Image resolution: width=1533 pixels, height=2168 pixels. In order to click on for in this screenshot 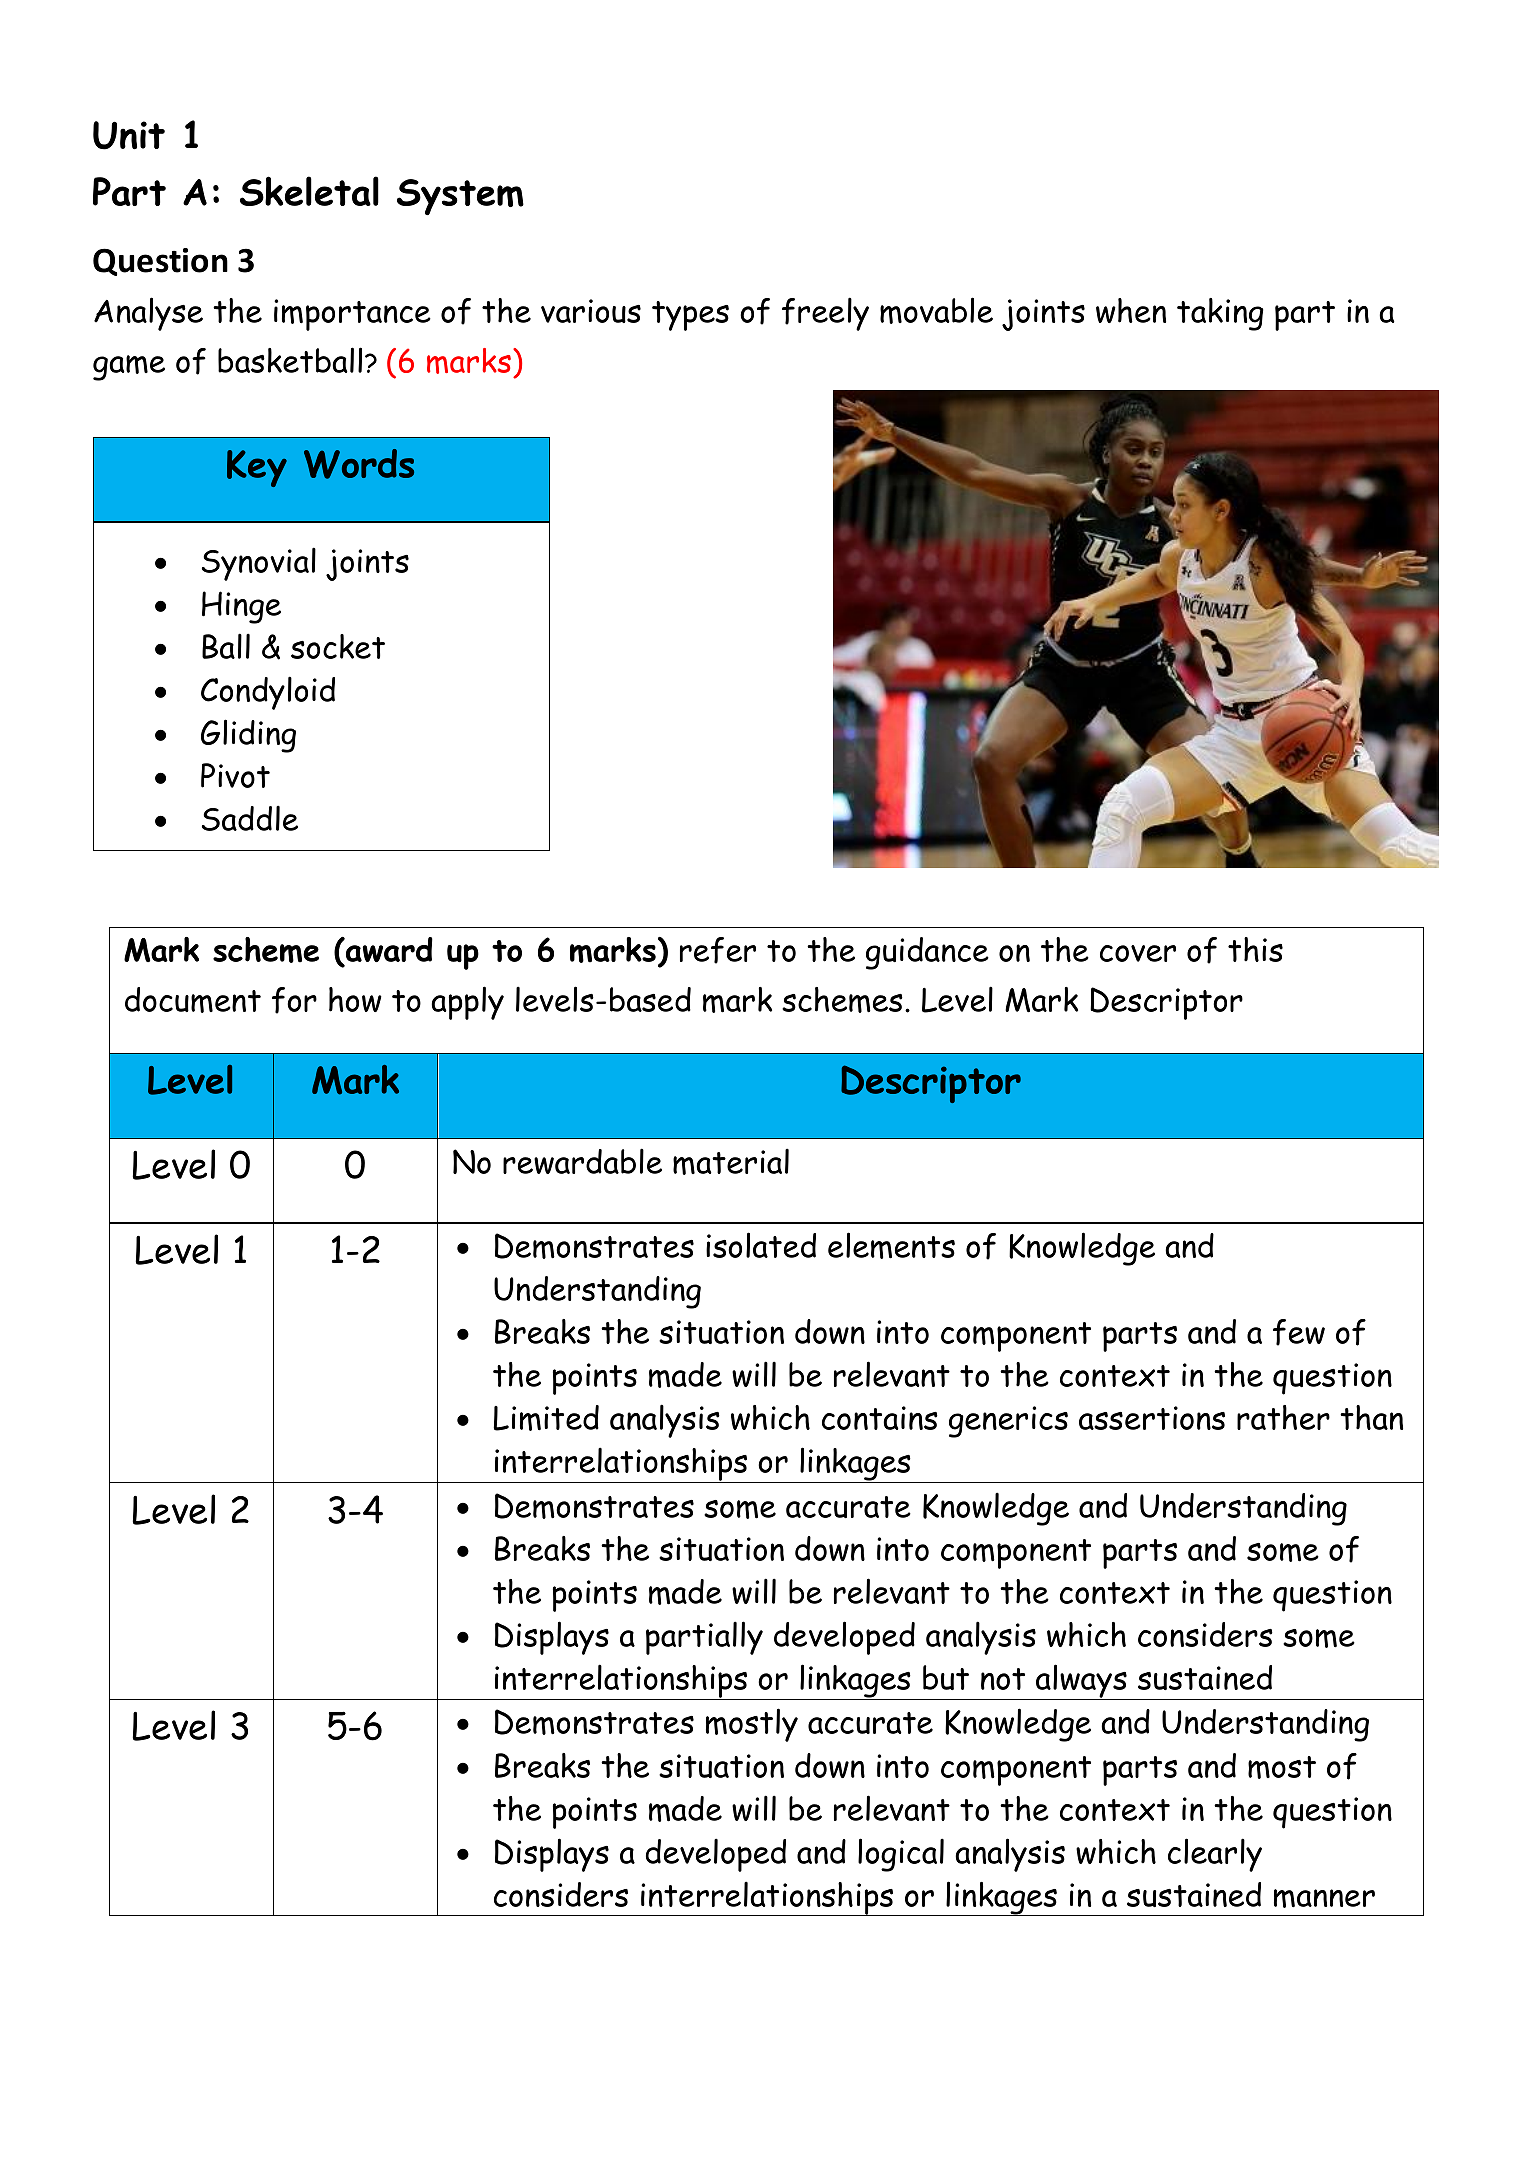, I will do `click(294, 1000)`.
